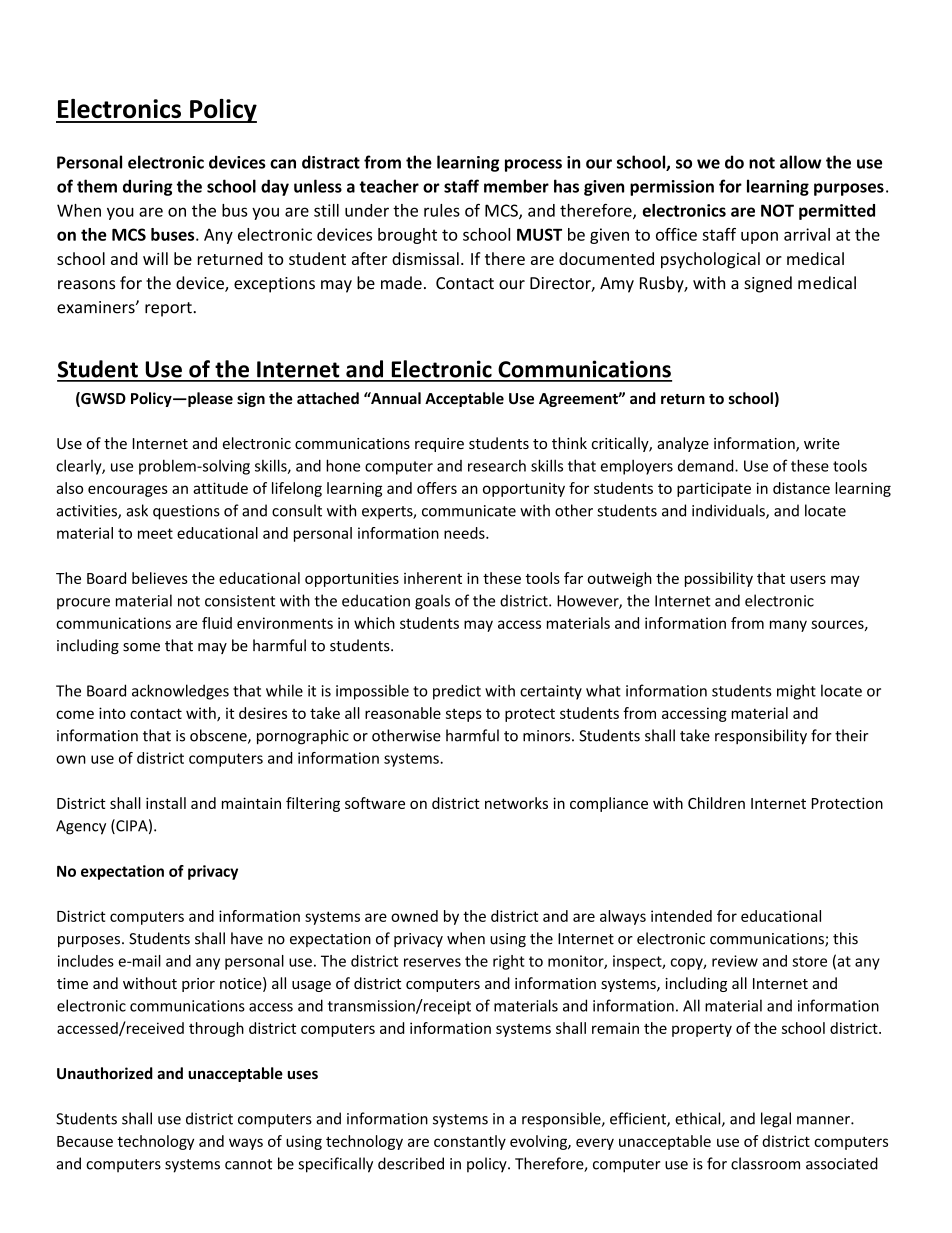  I want to click on during, so click(148, 187).
